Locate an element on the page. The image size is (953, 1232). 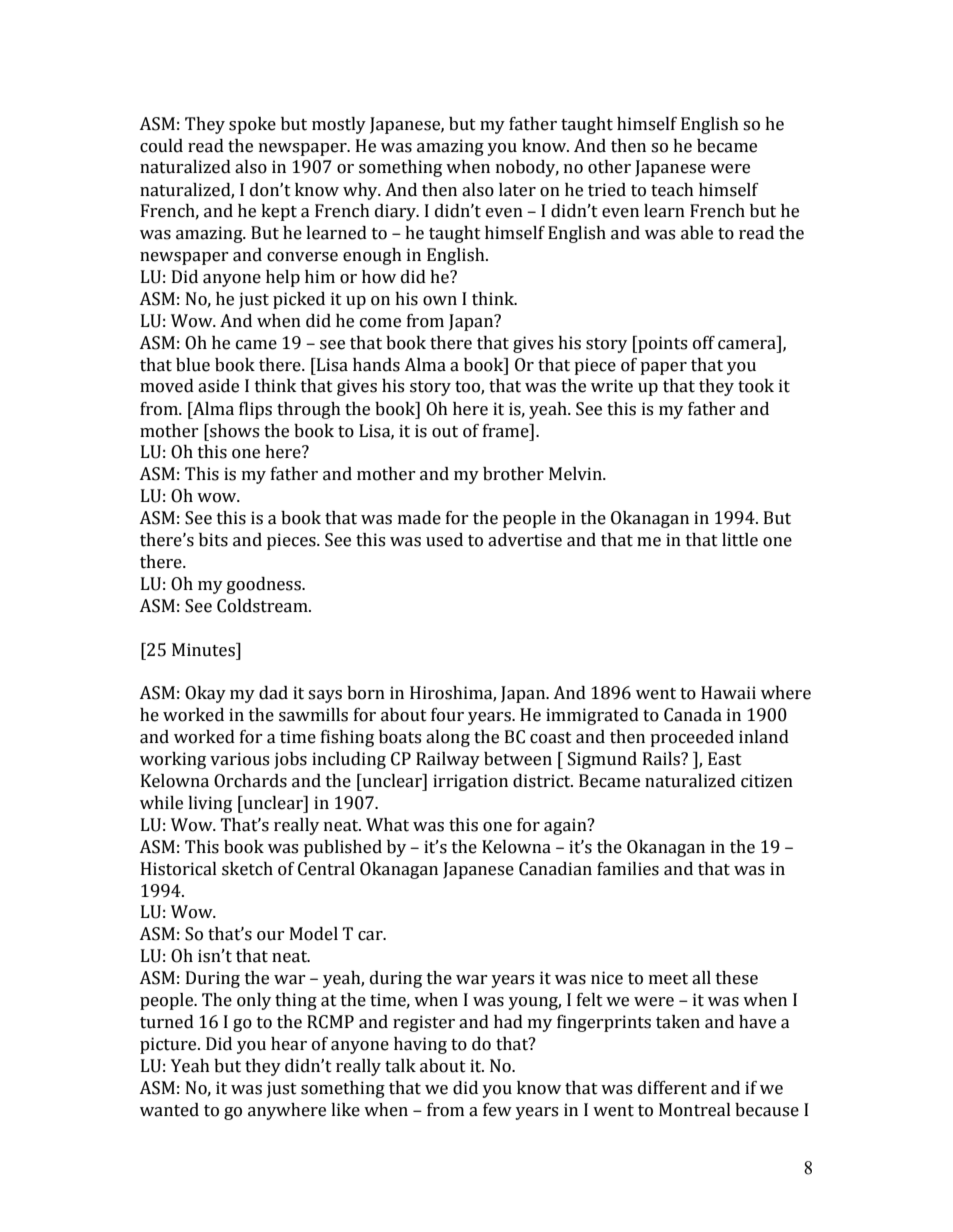
hear is located at coordinates (289, 1044).
